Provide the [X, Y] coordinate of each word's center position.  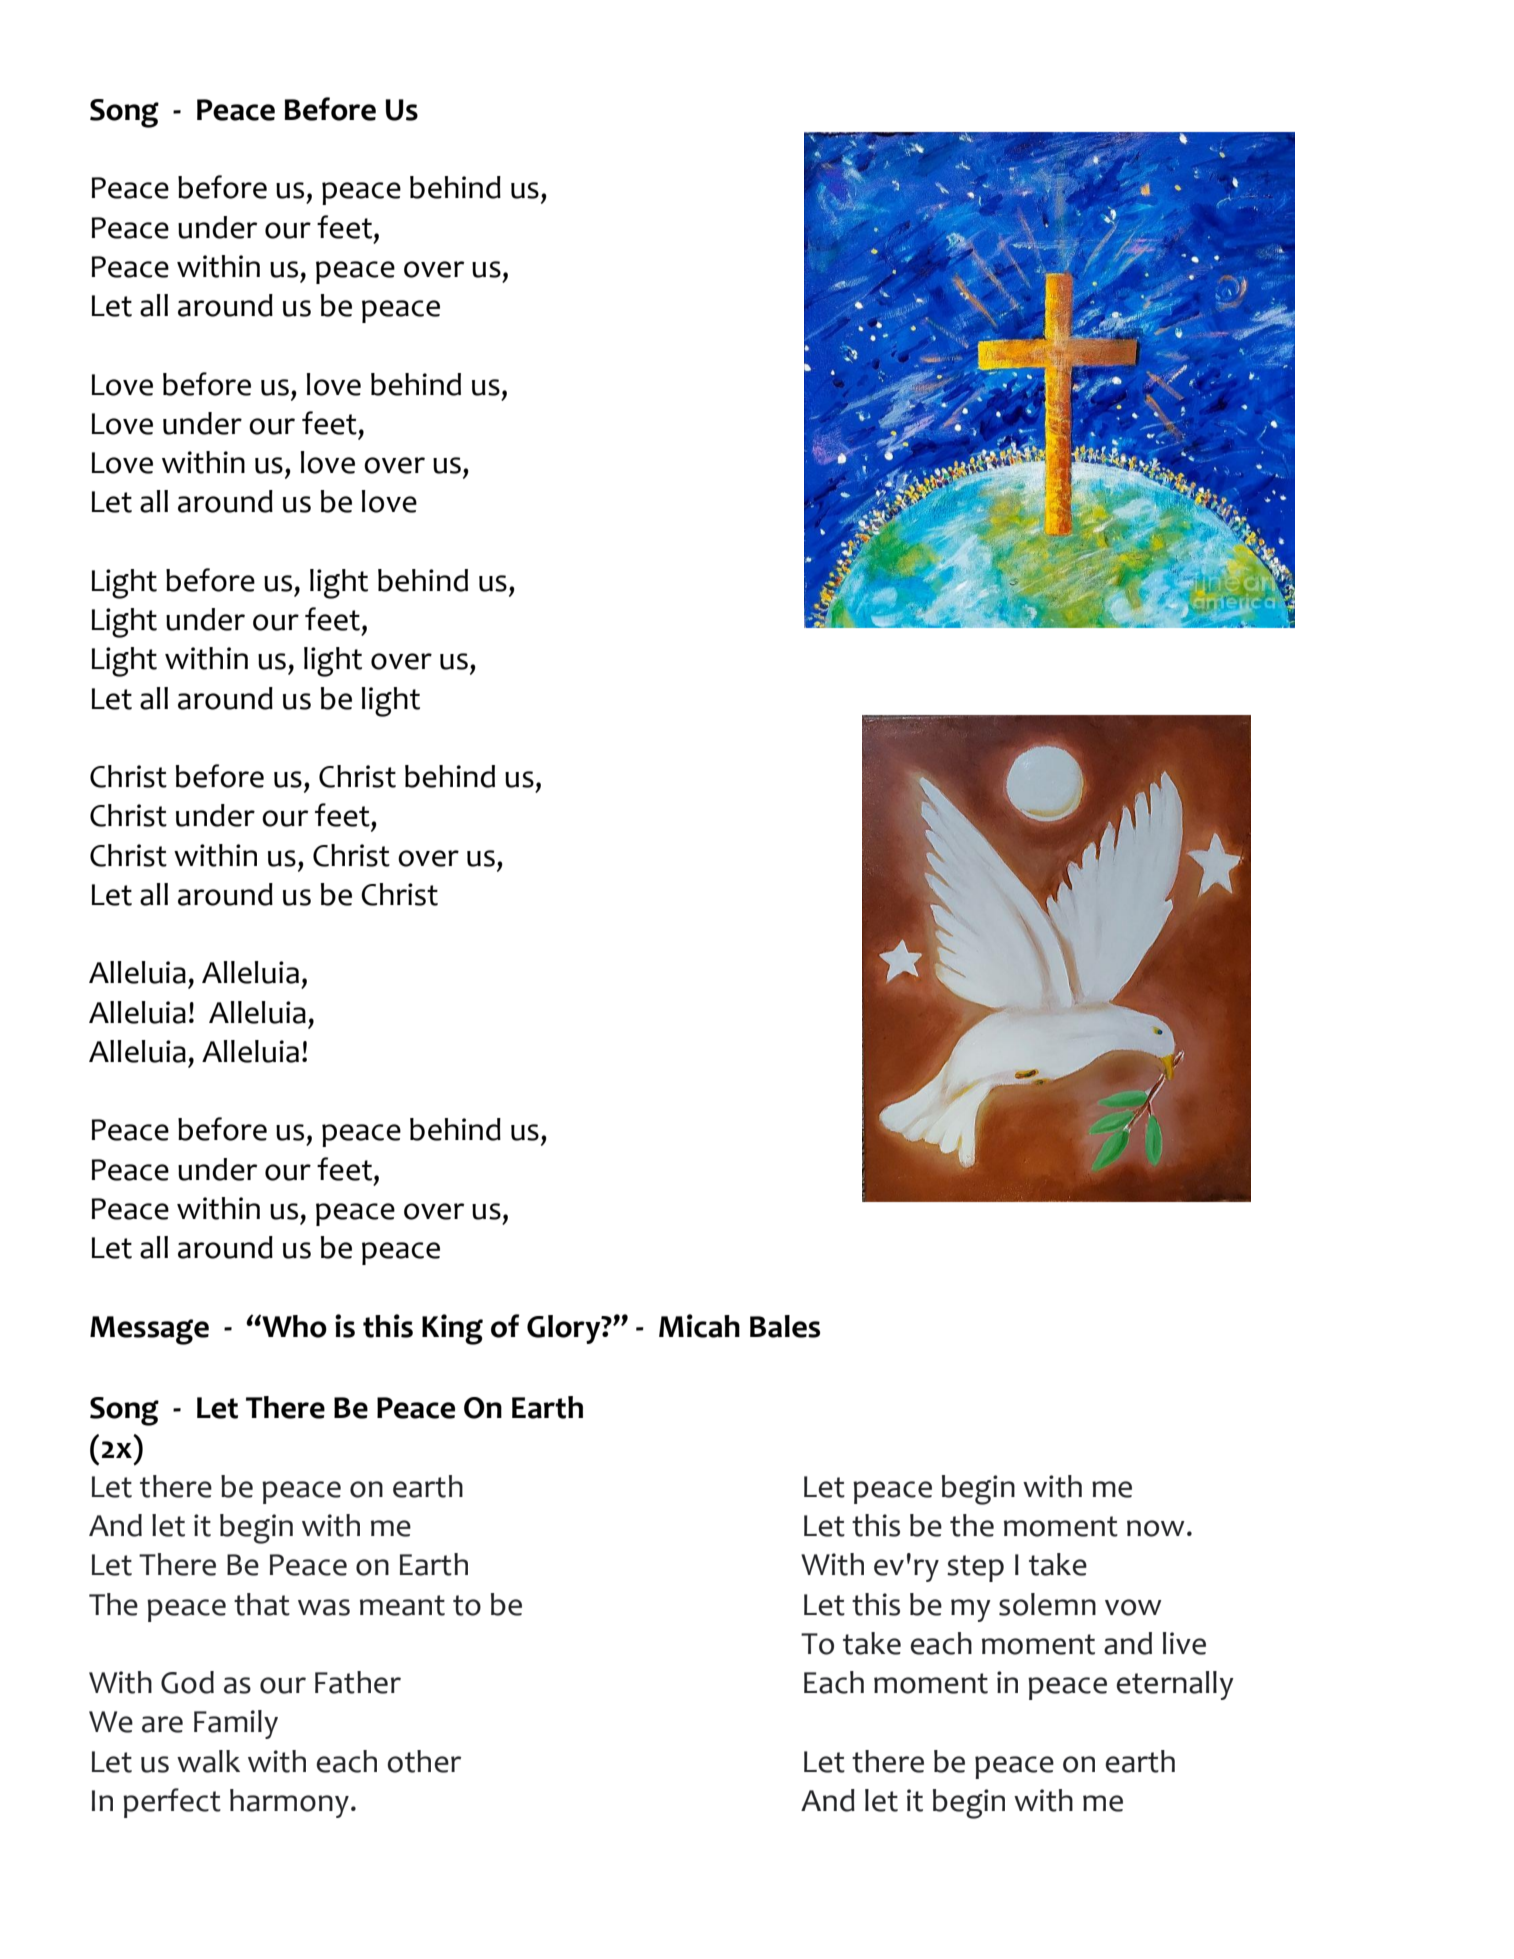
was [324, 1607]
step [975, 1568]
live [1184, 1643]
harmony [289, 1803]
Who [293, 1326]
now [1156, 1528]
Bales [785, 1326]
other [424, 1761]
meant [402, 1605]
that [262, 1604]
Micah [699, 1326]
